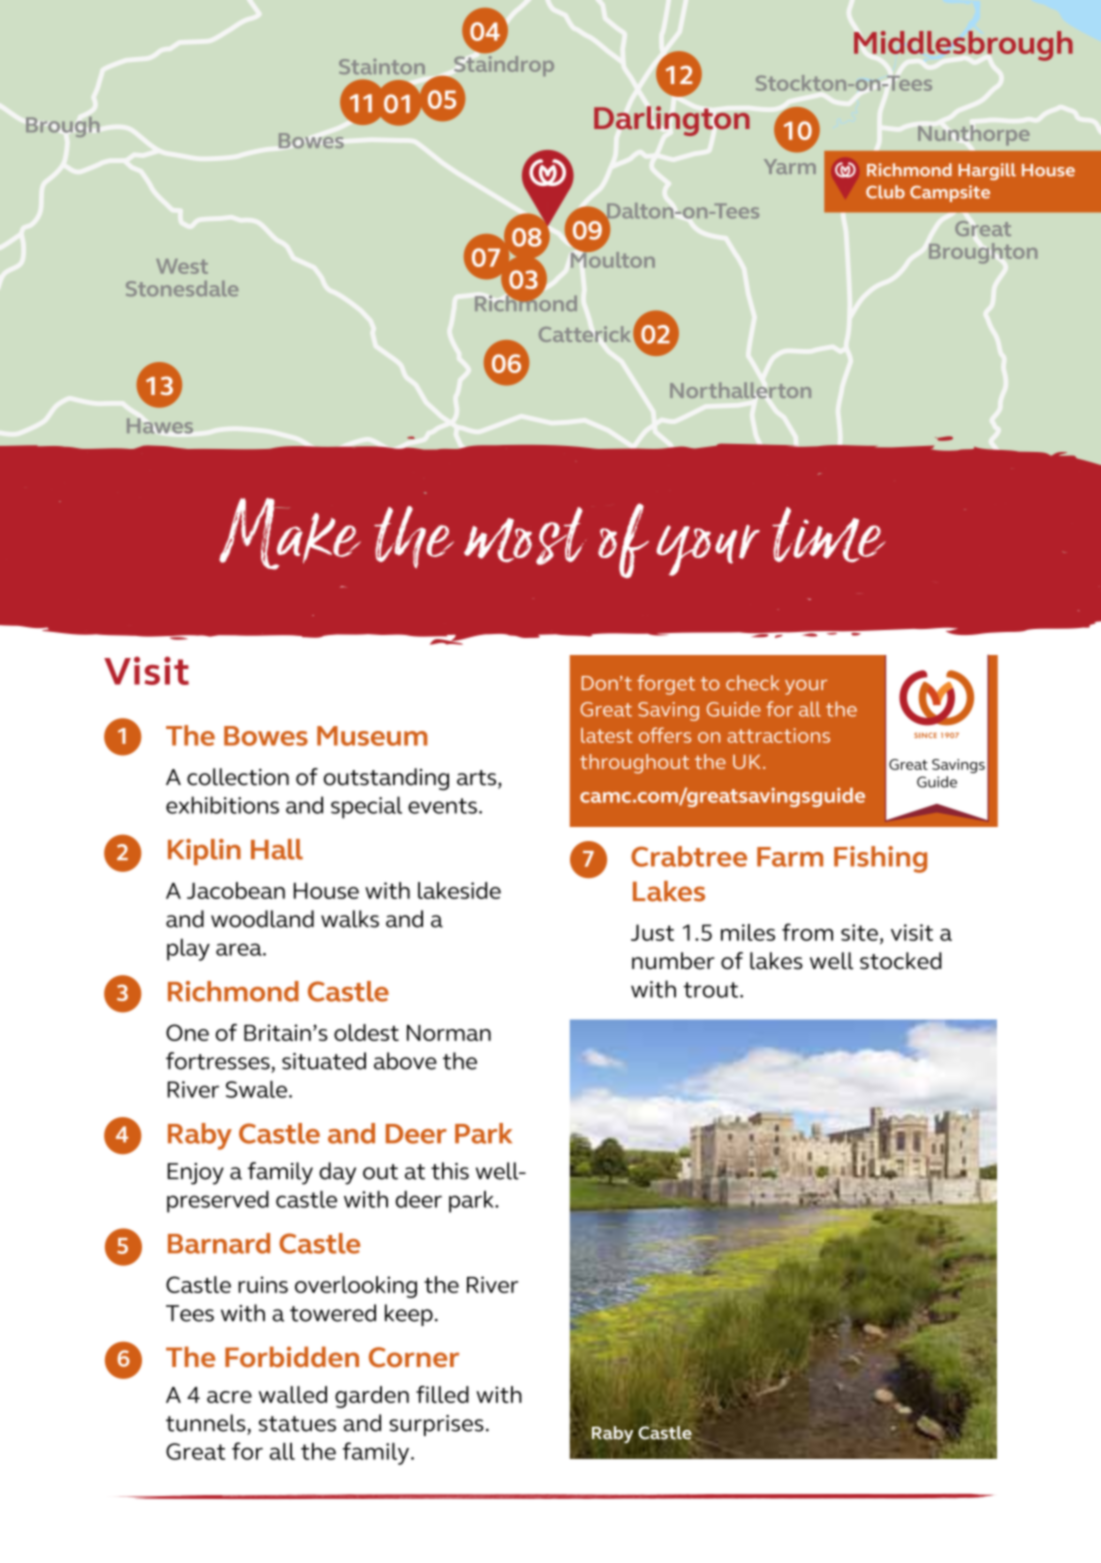 This screenshot has height=1563, width=1101. Describe the element at coordinates (449, 1033) in the screenshot. I see `Norman` at that location.
